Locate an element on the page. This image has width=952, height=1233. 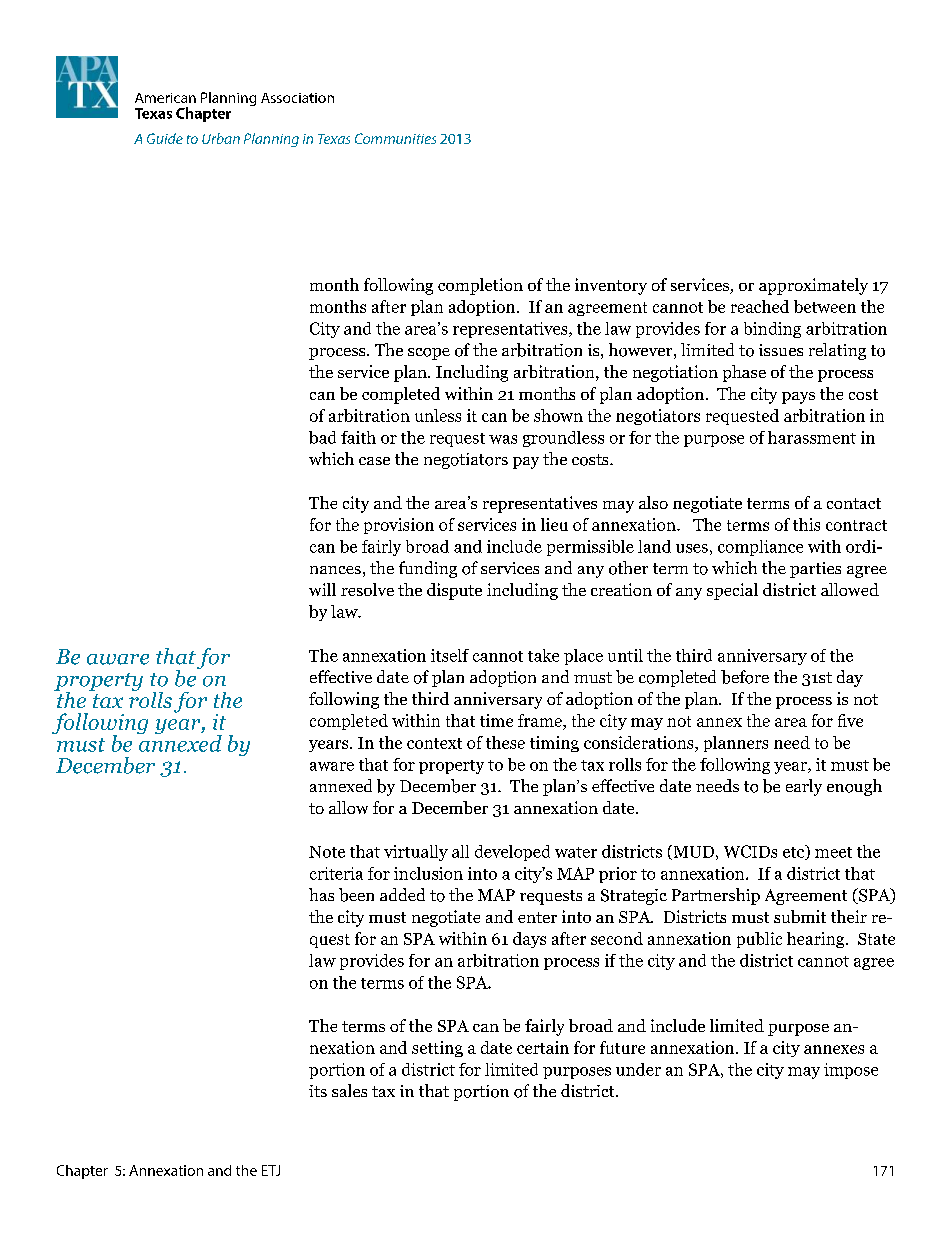
early is located at coordinates (804, 787).
